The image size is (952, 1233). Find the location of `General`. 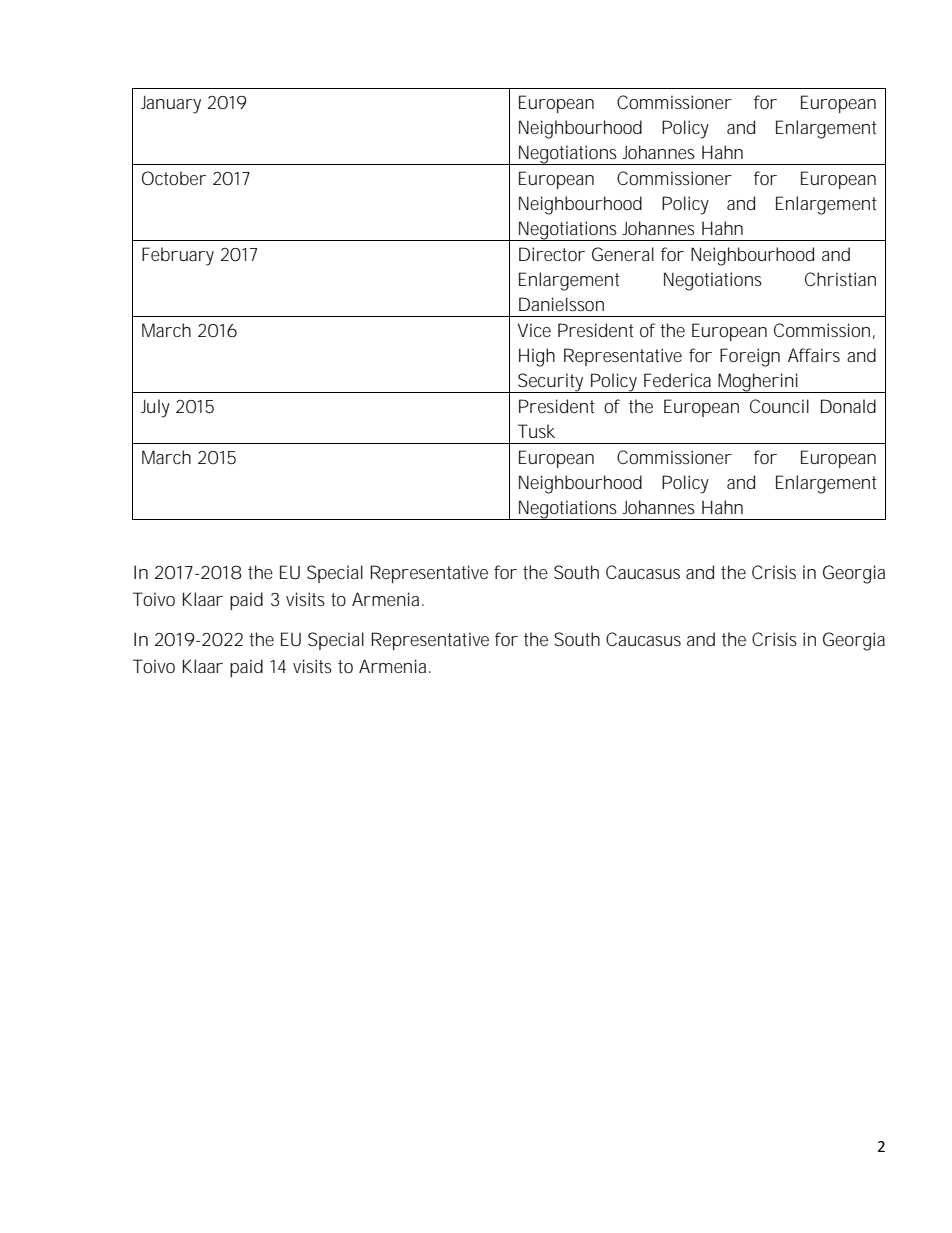

General is located at coordinates (623, 254).
